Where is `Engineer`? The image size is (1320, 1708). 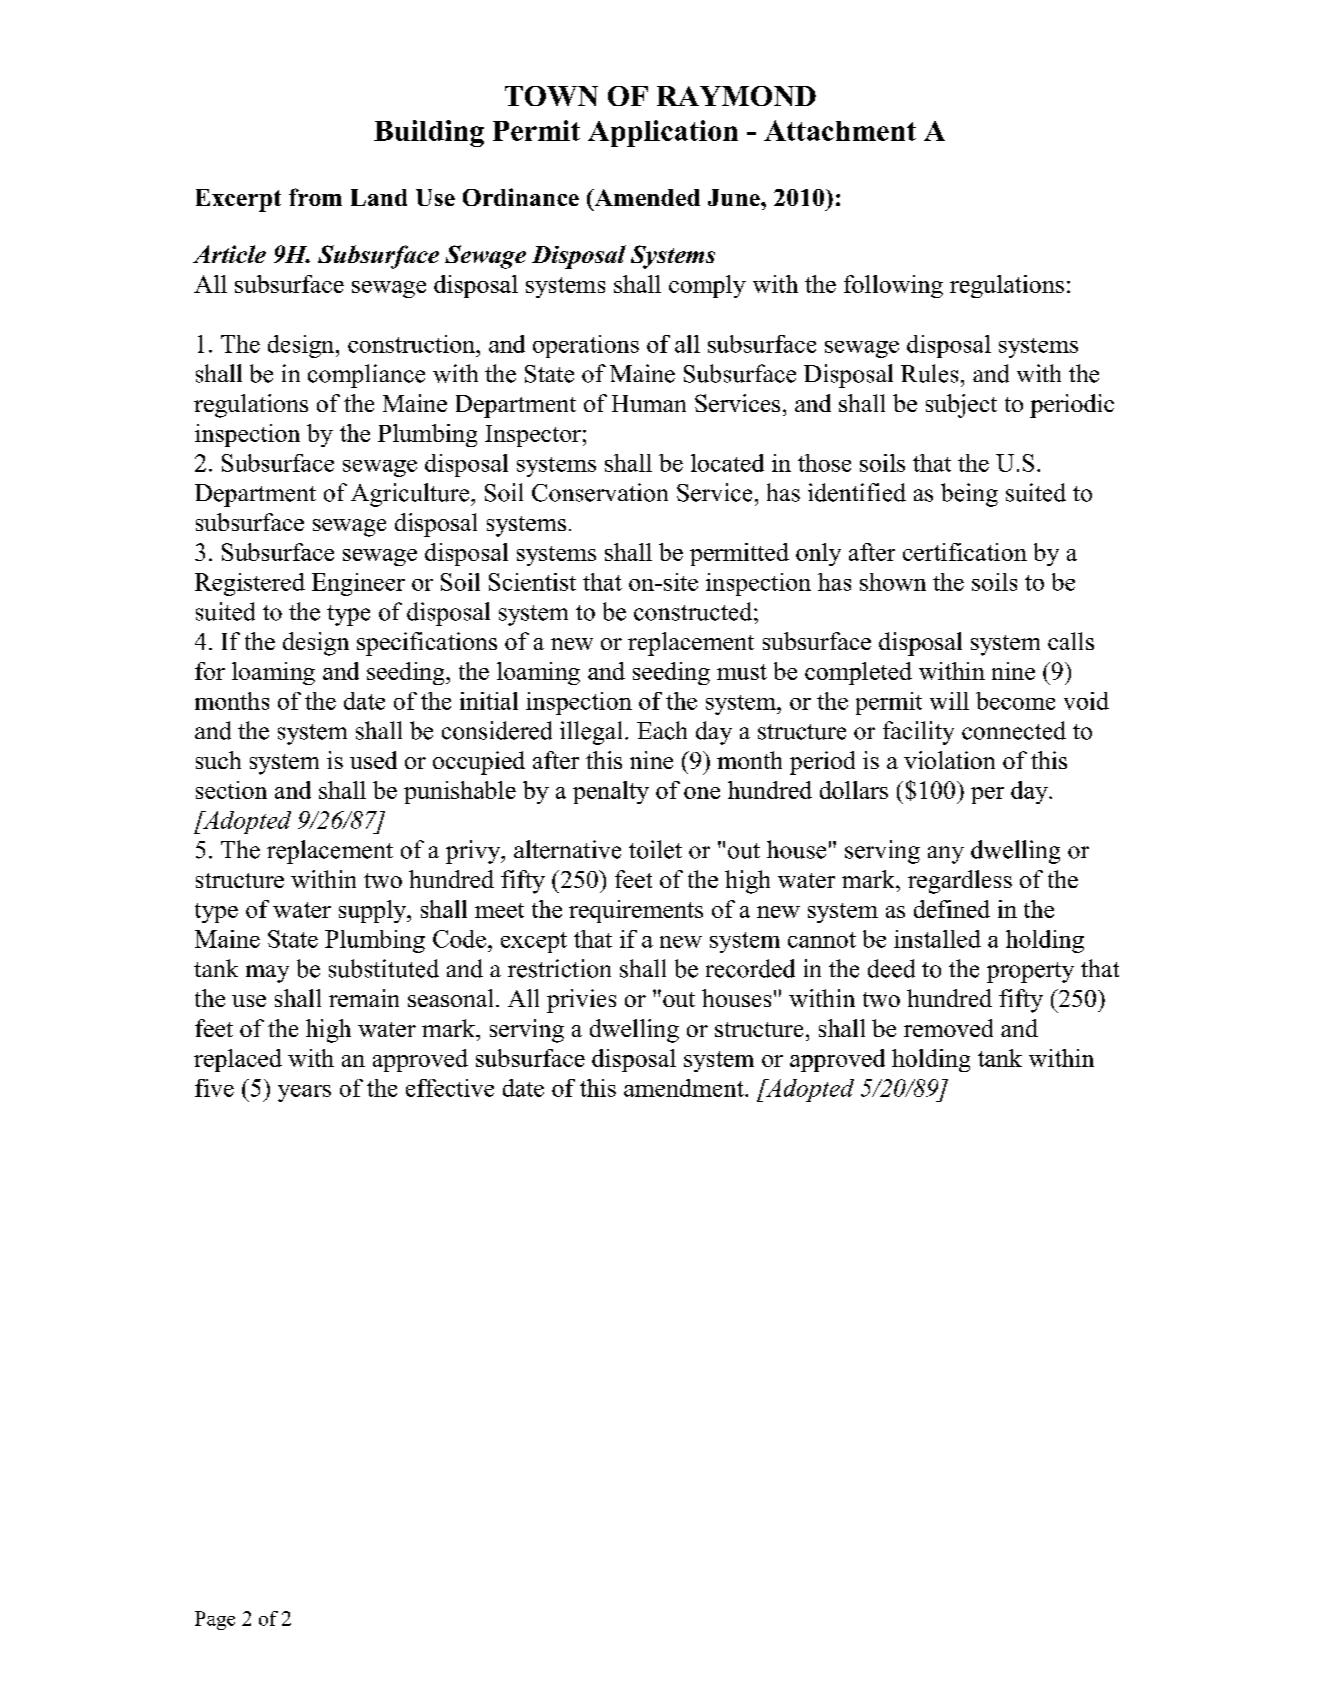
Engineer is located at coordinates (358, 584).
